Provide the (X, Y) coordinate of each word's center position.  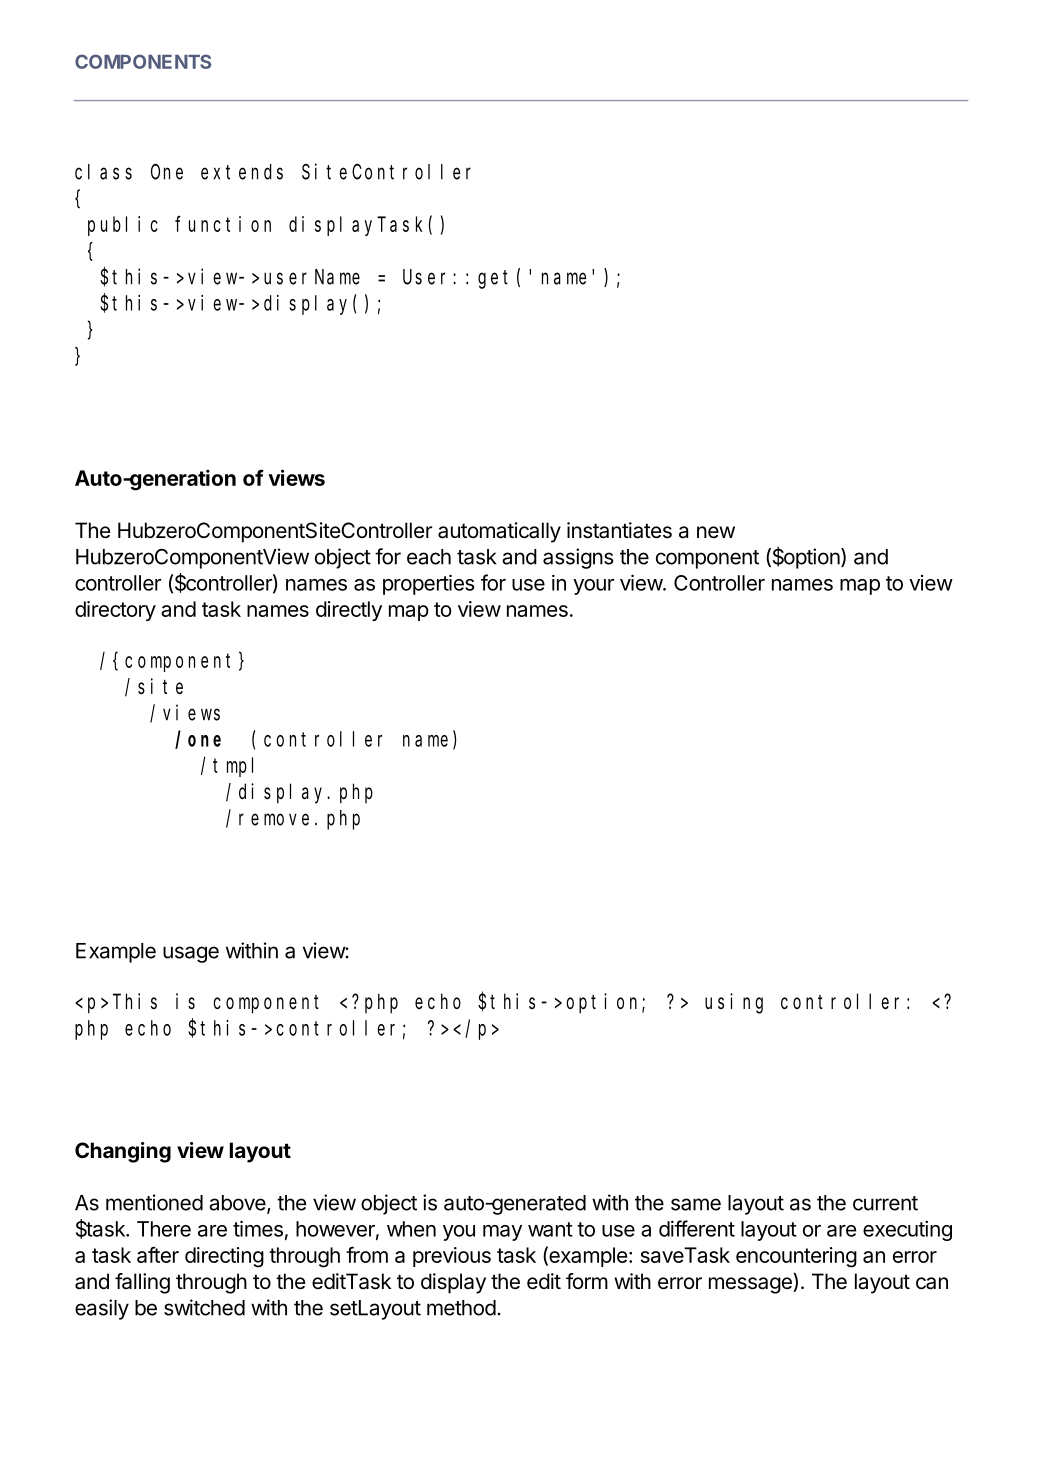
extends (242, 172)
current (885, 1203)
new (716, 532)
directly (349, 611)
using (734, 1003)
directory (115, 611)
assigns (578, 558)
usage (191, 954)
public (123, 226)
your (593, 587)
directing (224, 1257)
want (550, 1229)
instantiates (619, 530)
